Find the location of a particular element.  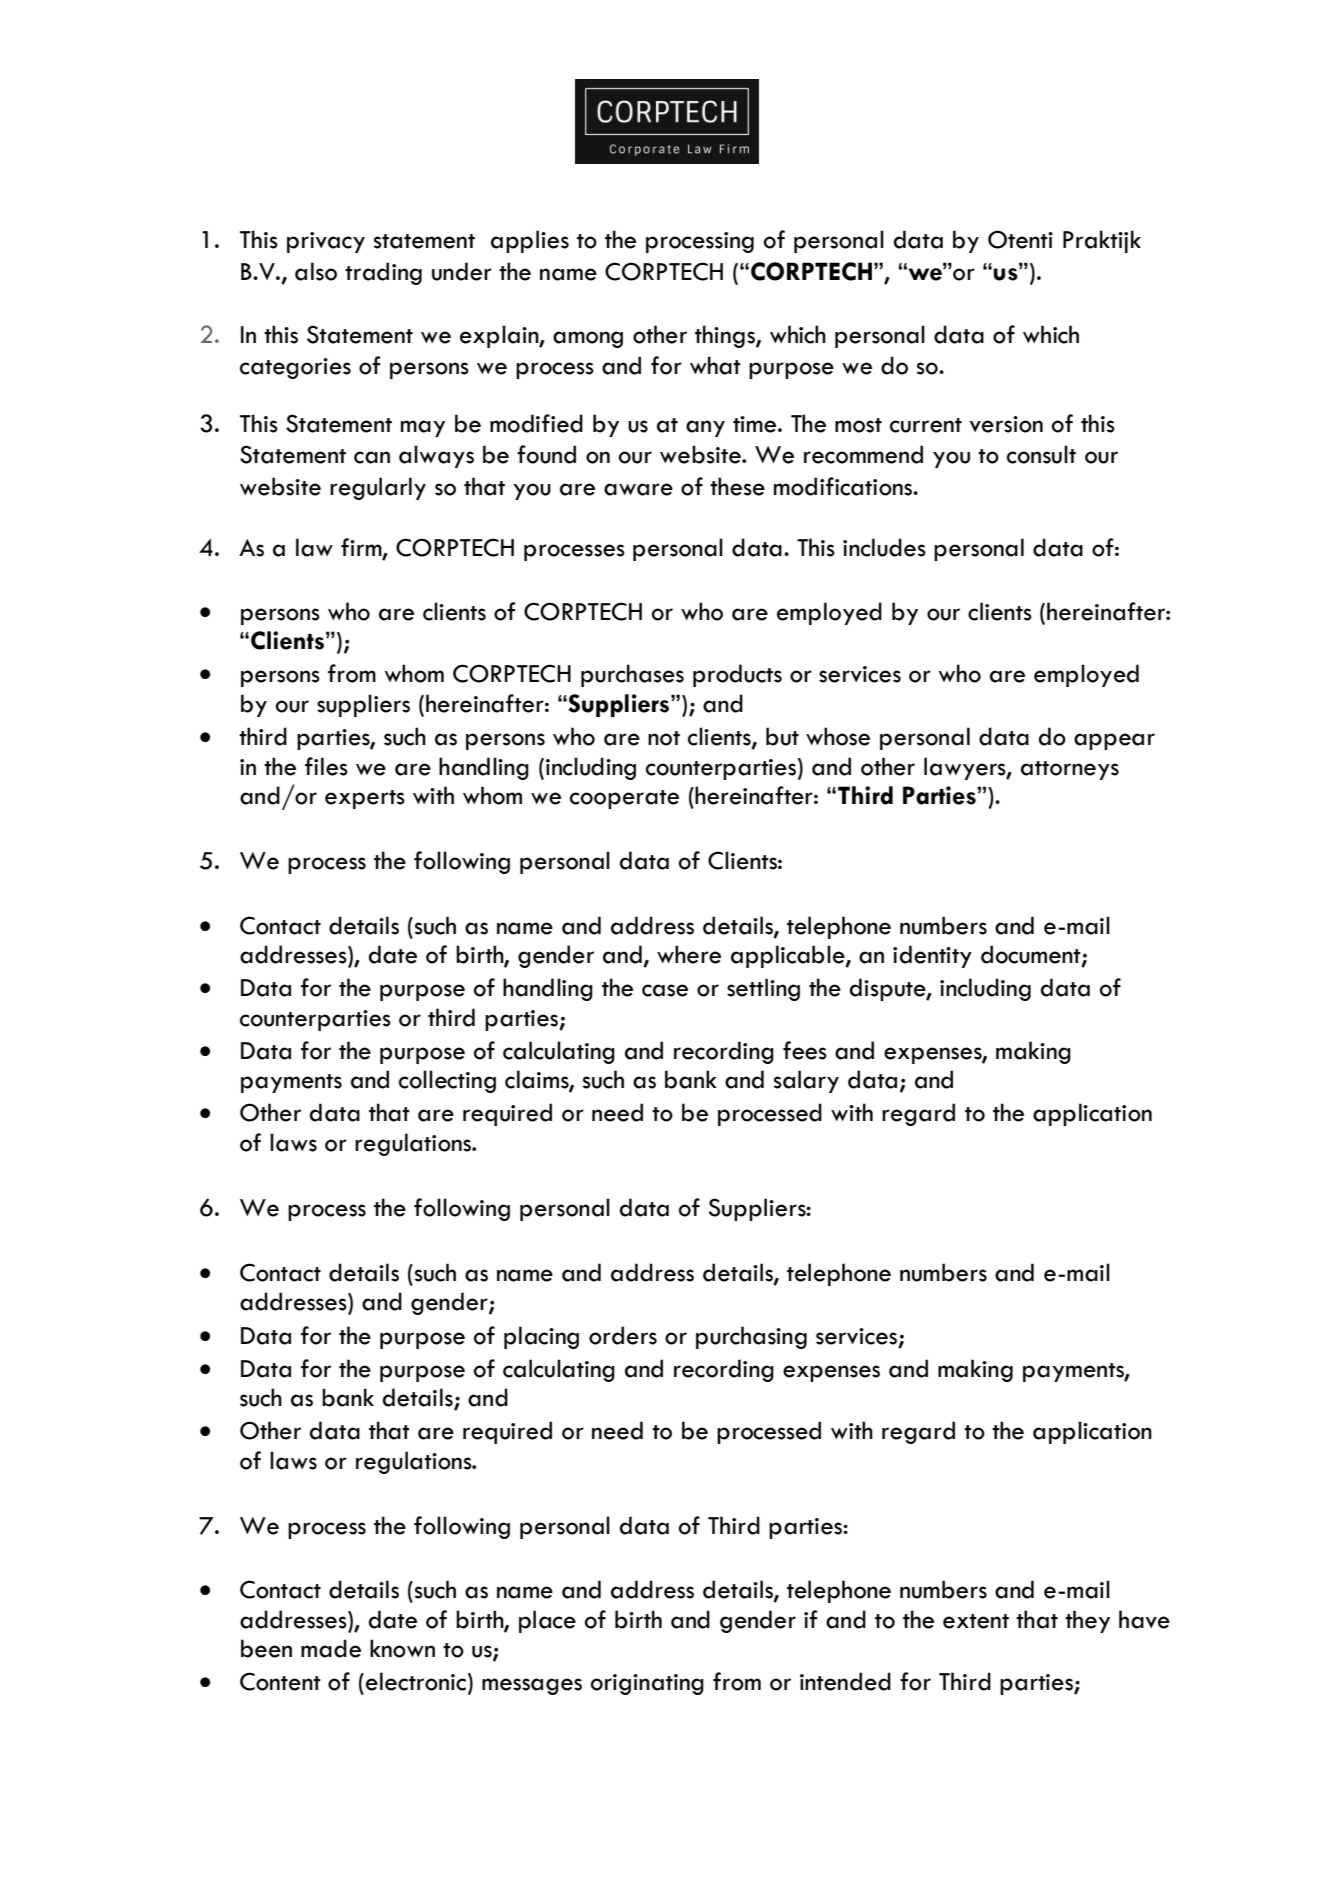

salary is located at coordinates (806, 1081).
